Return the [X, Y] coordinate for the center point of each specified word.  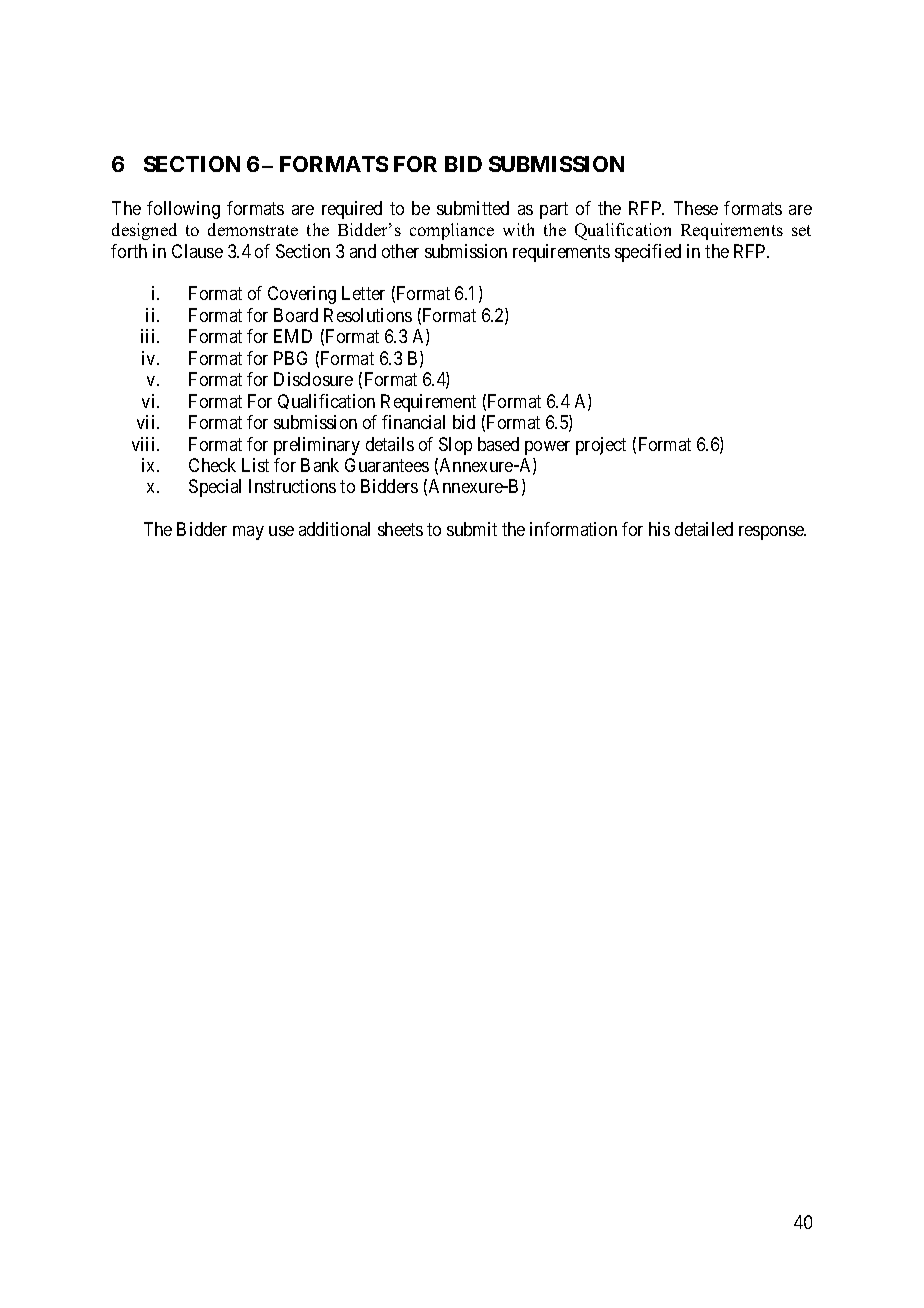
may [248, 533]
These [696, 208]
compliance [452, 231]
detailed [704, 529]
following [183, 210]
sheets [400, 529]
